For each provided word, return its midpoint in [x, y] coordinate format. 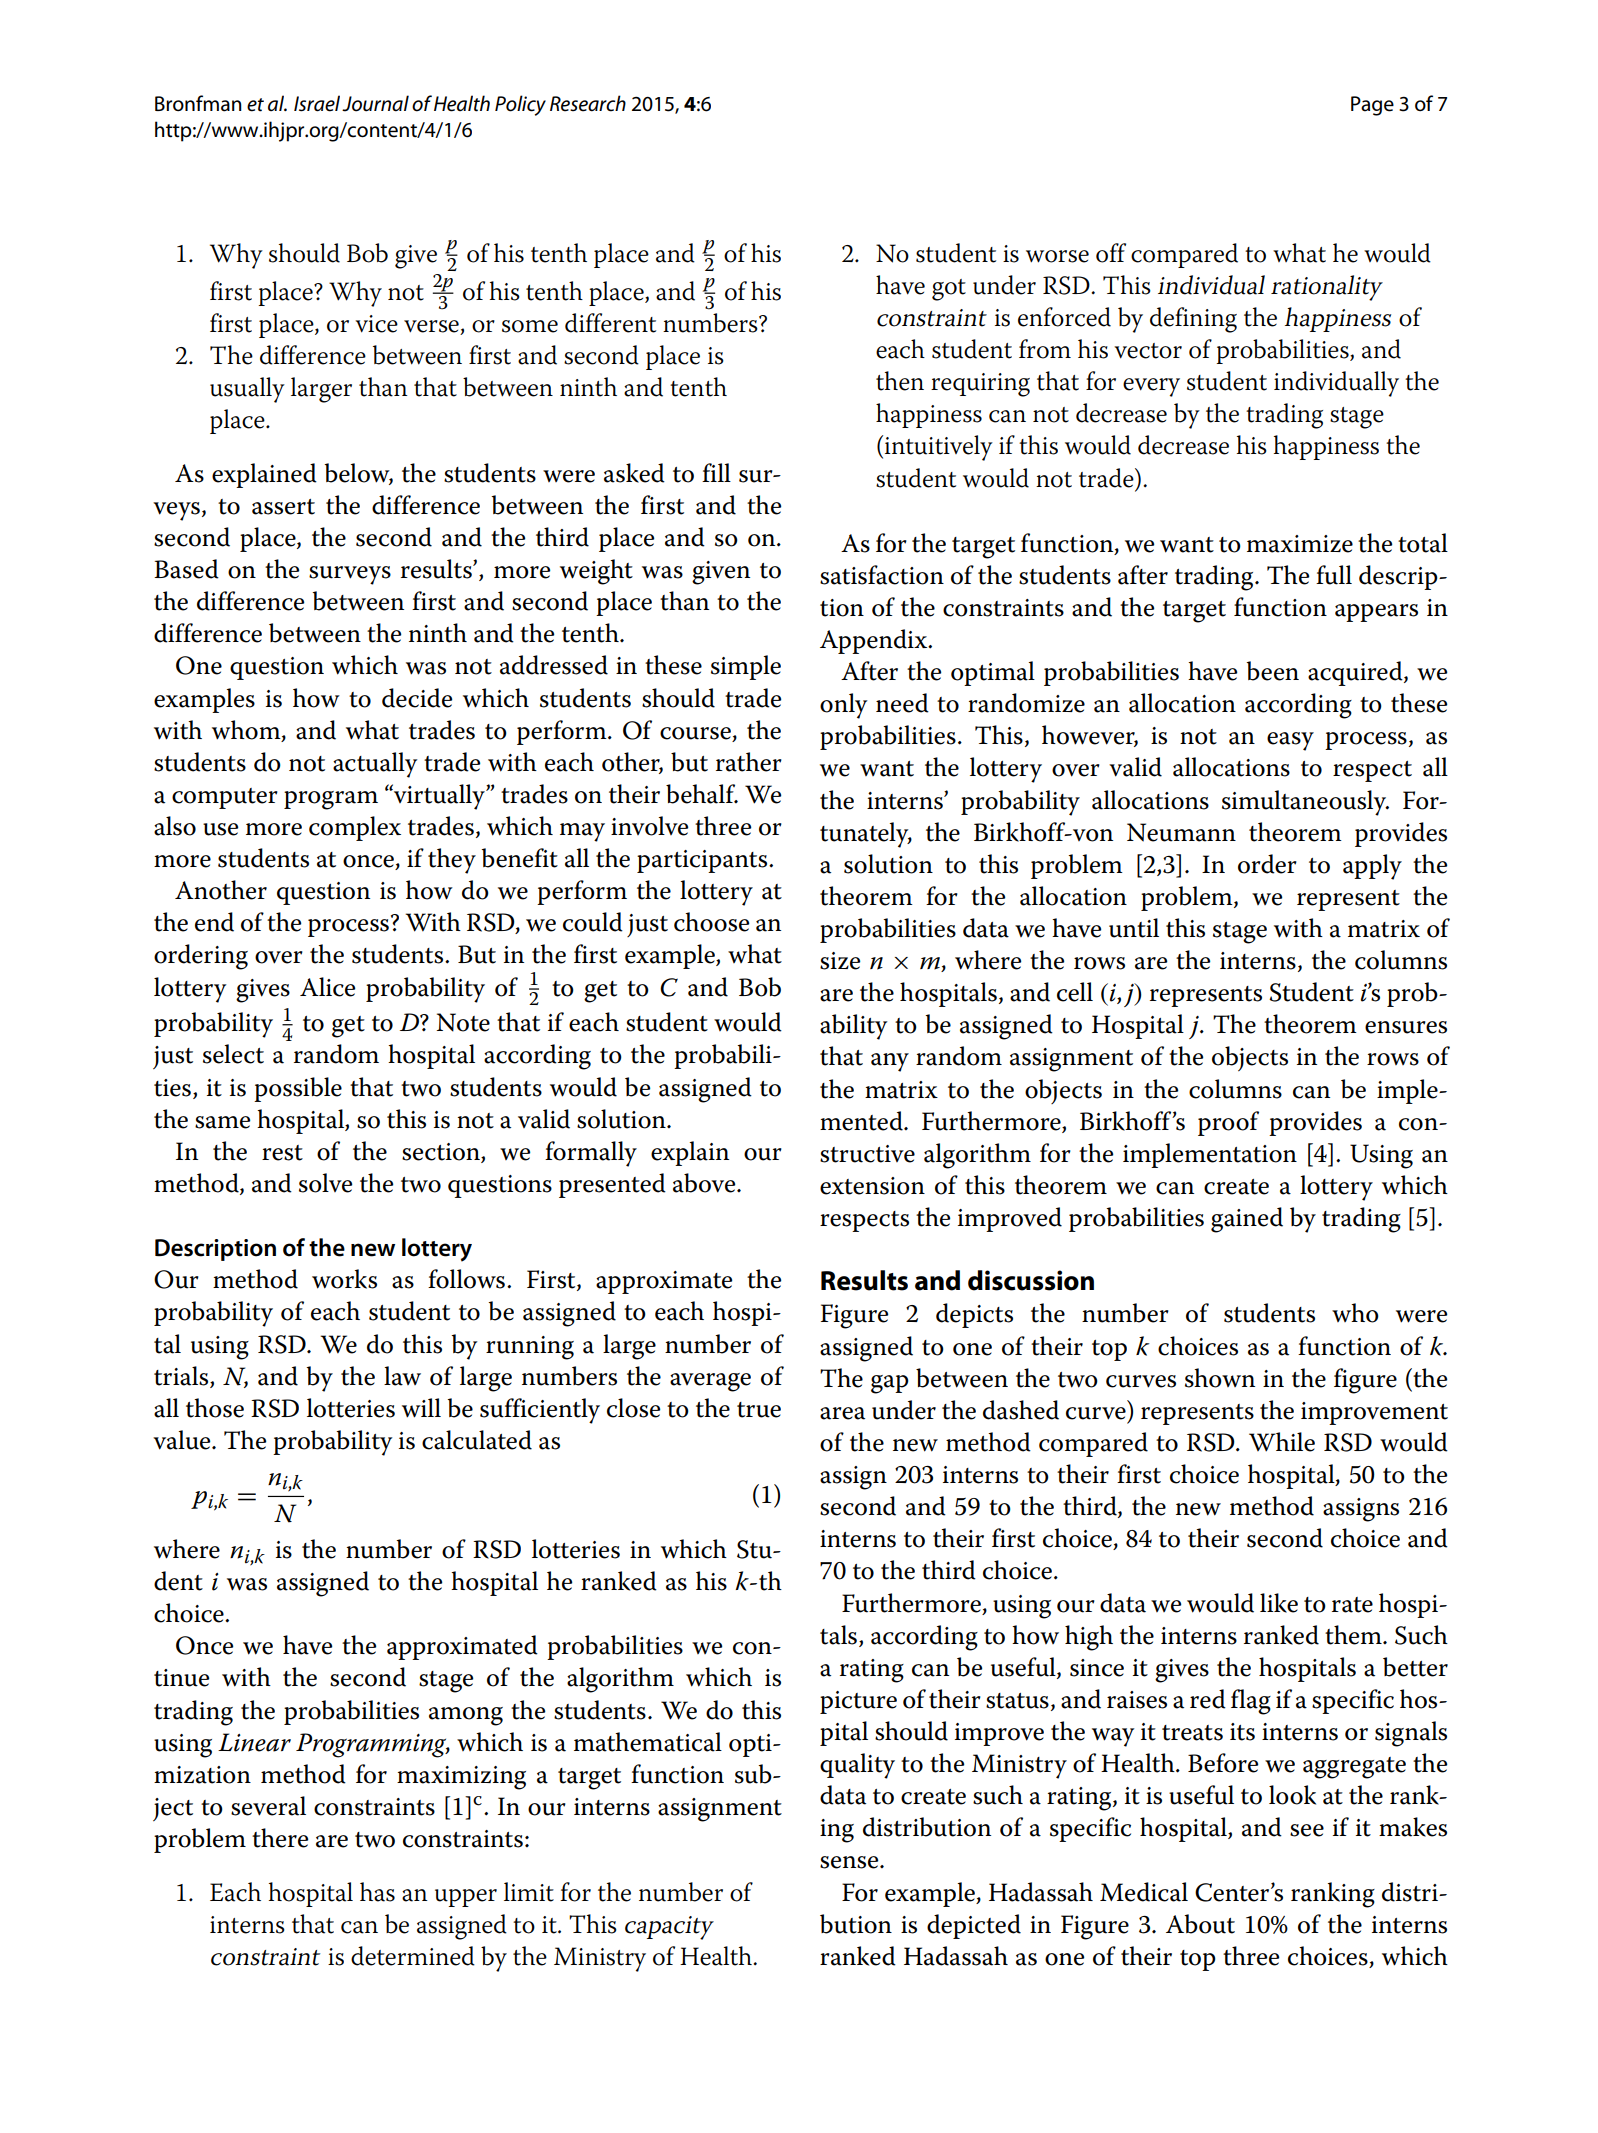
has [377, 1892]
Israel [317, 103]
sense [850, 1862]
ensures [1406, 1027]
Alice [327, 987]
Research [588, 103]
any [890, 1062]
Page [1372, 106]
